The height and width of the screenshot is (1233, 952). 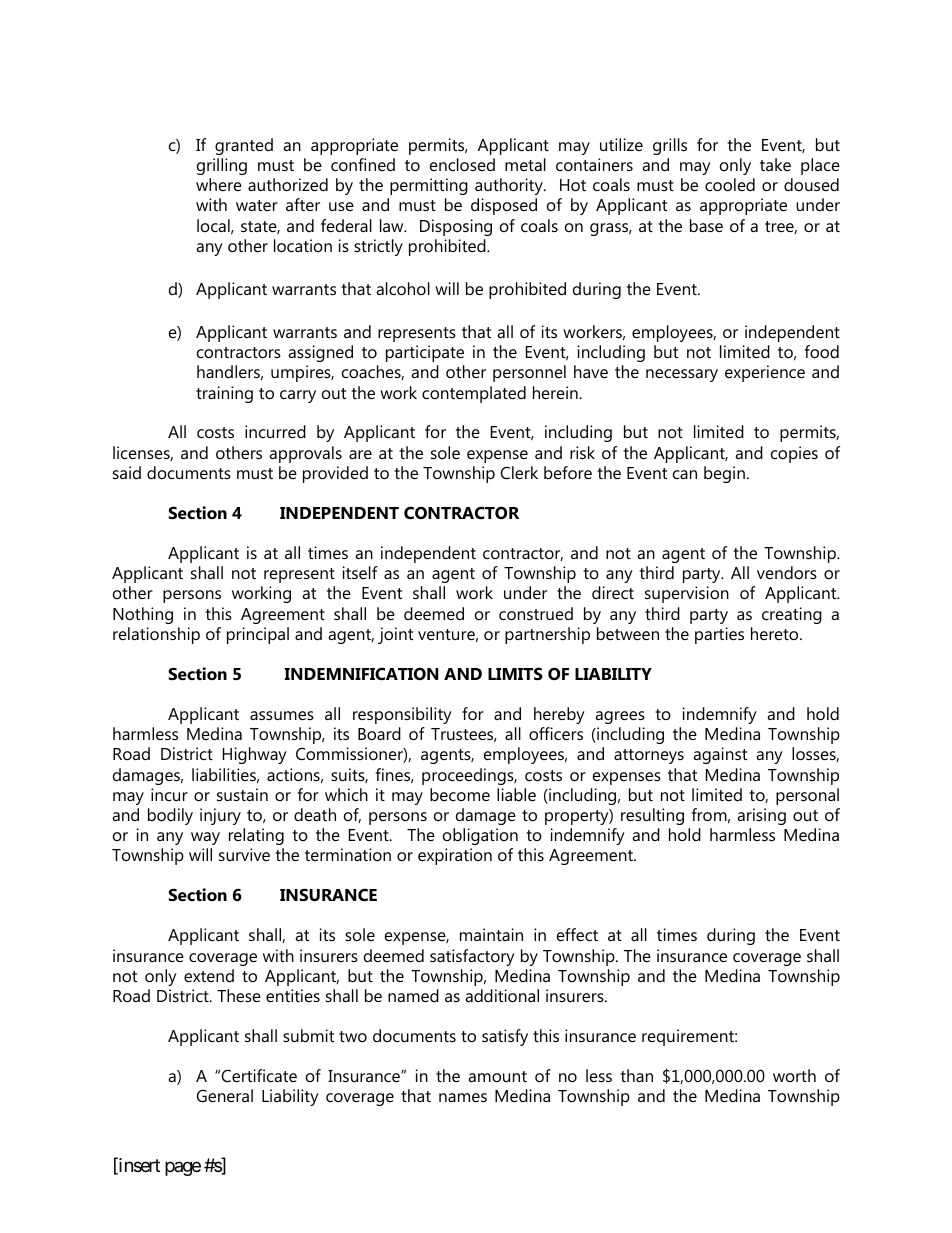 What do you see at coordinates (463, 1097) in the screenshot?
I see `names` at bounding box center [463, 1097].
